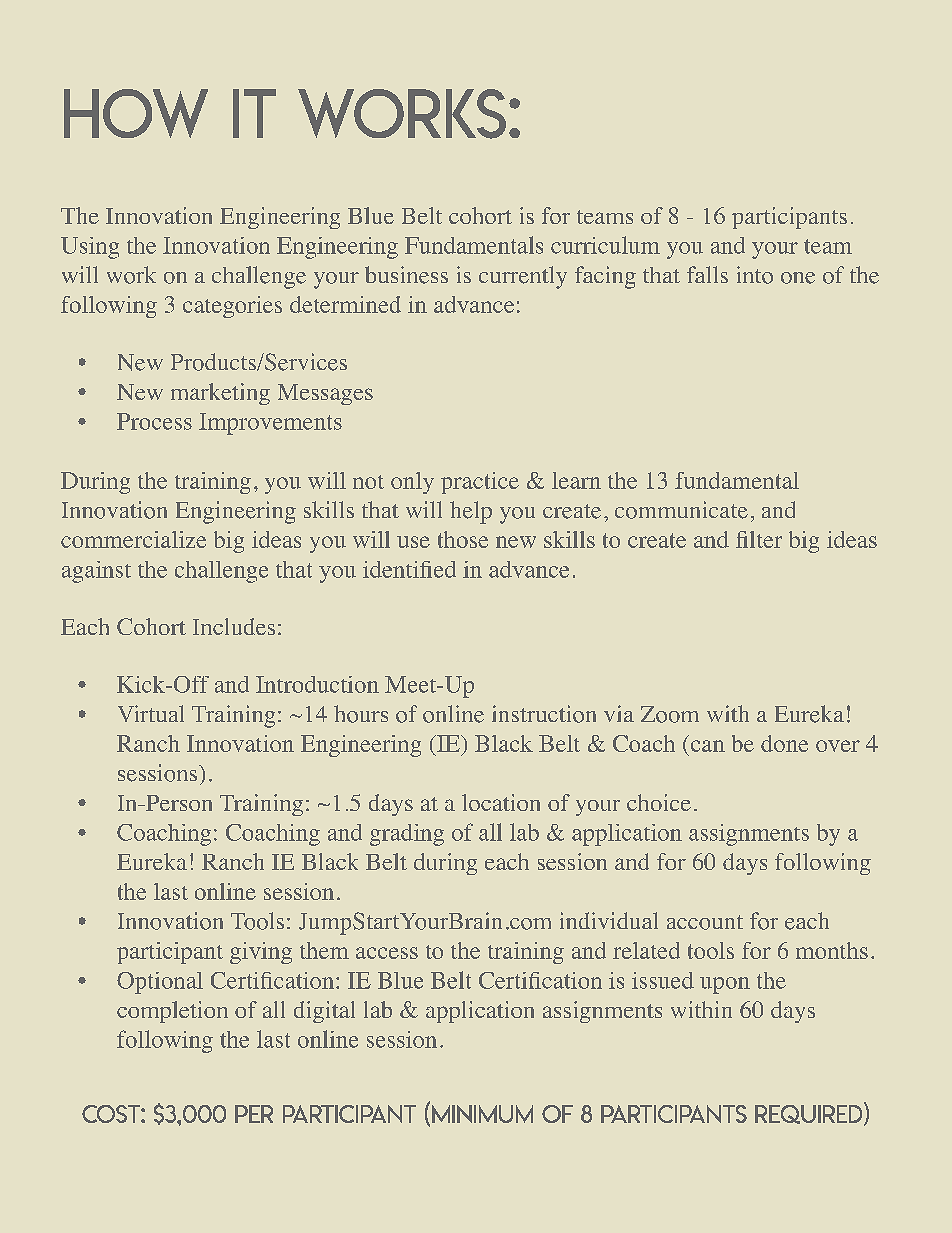 This image has height=1233, width=952. Describe the element at coordinates (681, 510) in the image. I see `communicate` at that location.
